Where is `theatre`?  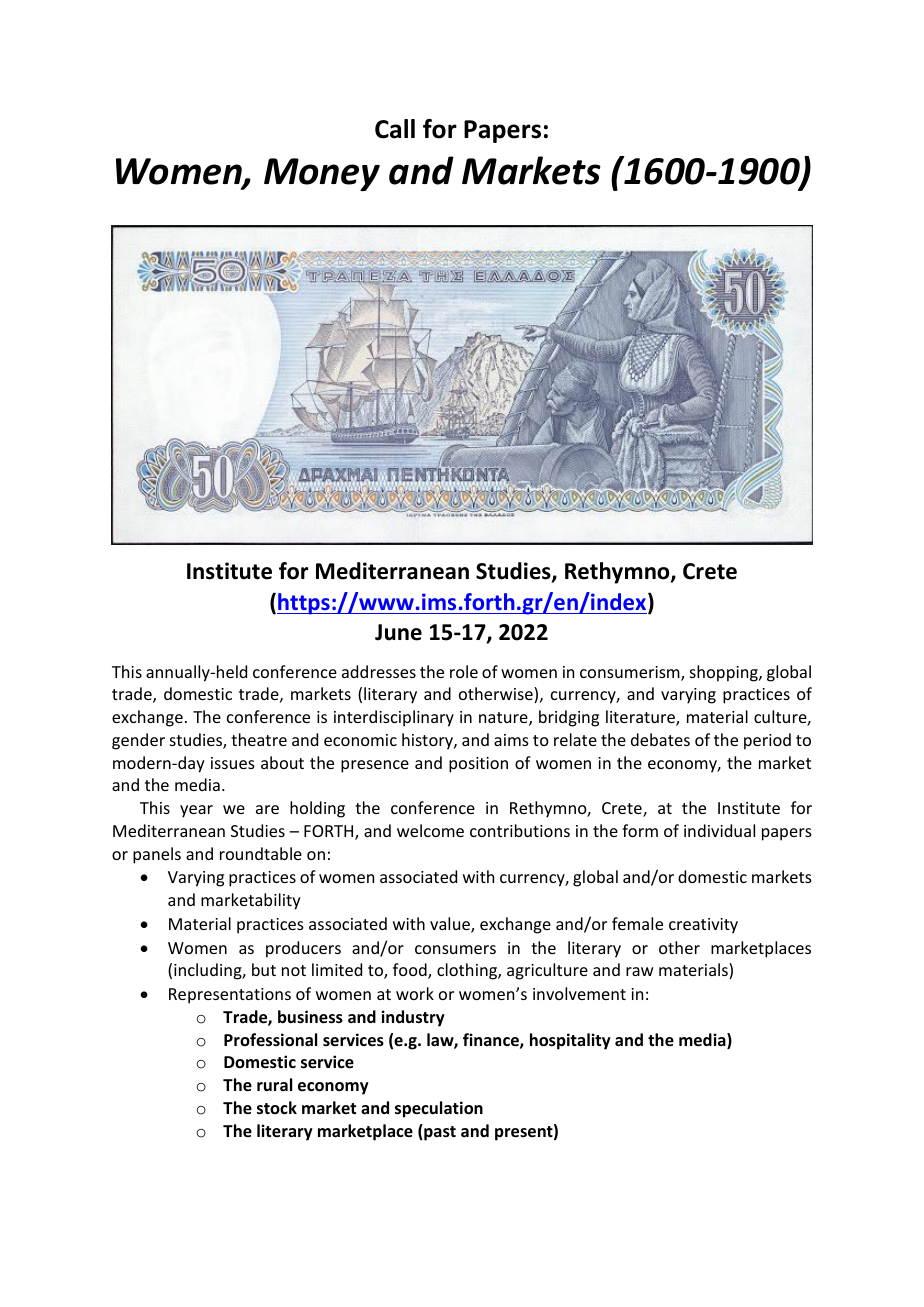 theatre is located at coordinates (259, 739).
